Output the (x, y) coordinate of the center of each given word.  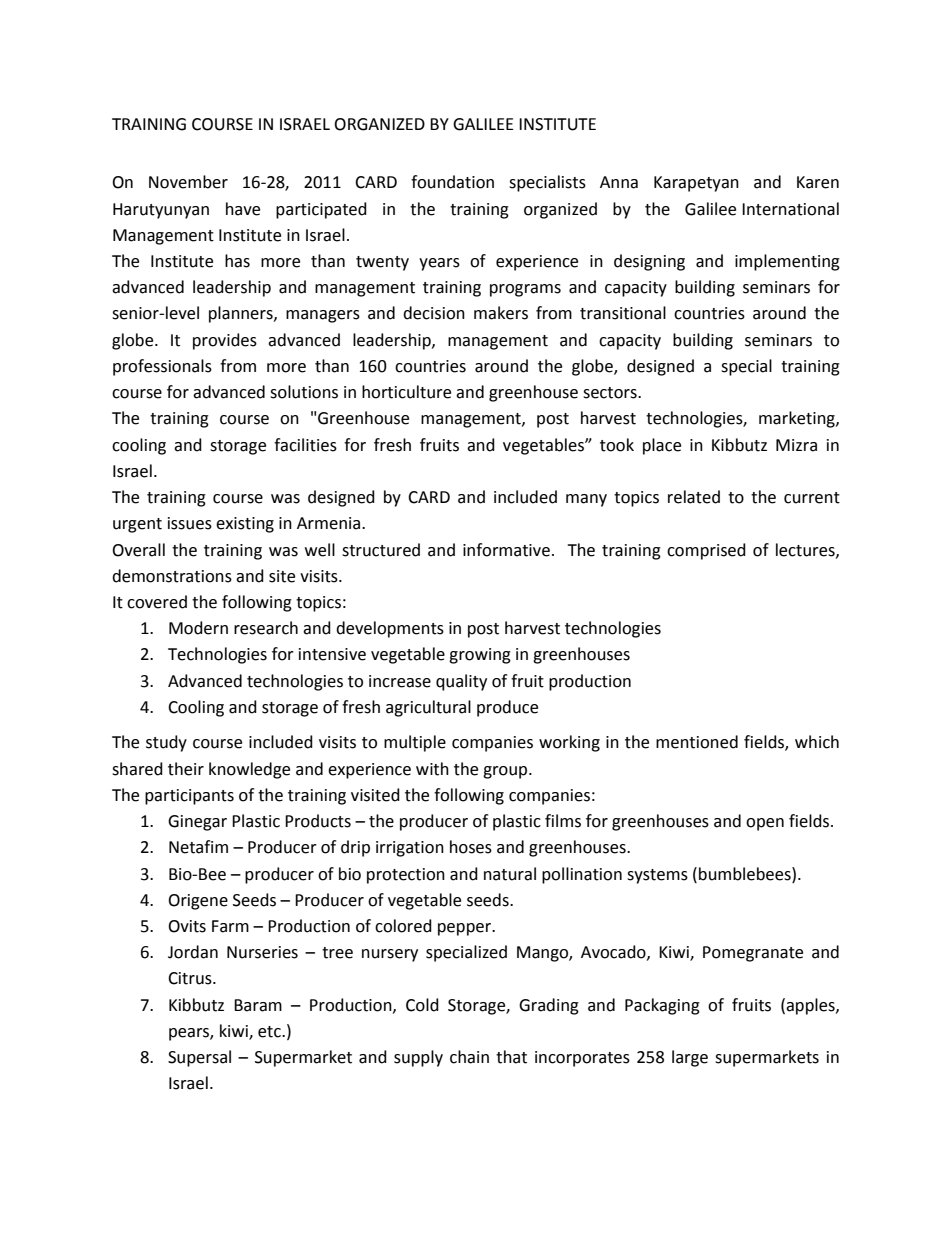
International (790, 209)
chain (469, 1057)
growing (480, 656)
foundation (452, 182)
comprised (706, 551)
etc (270, 1032)
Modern (198, 628)
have (243, 209)
